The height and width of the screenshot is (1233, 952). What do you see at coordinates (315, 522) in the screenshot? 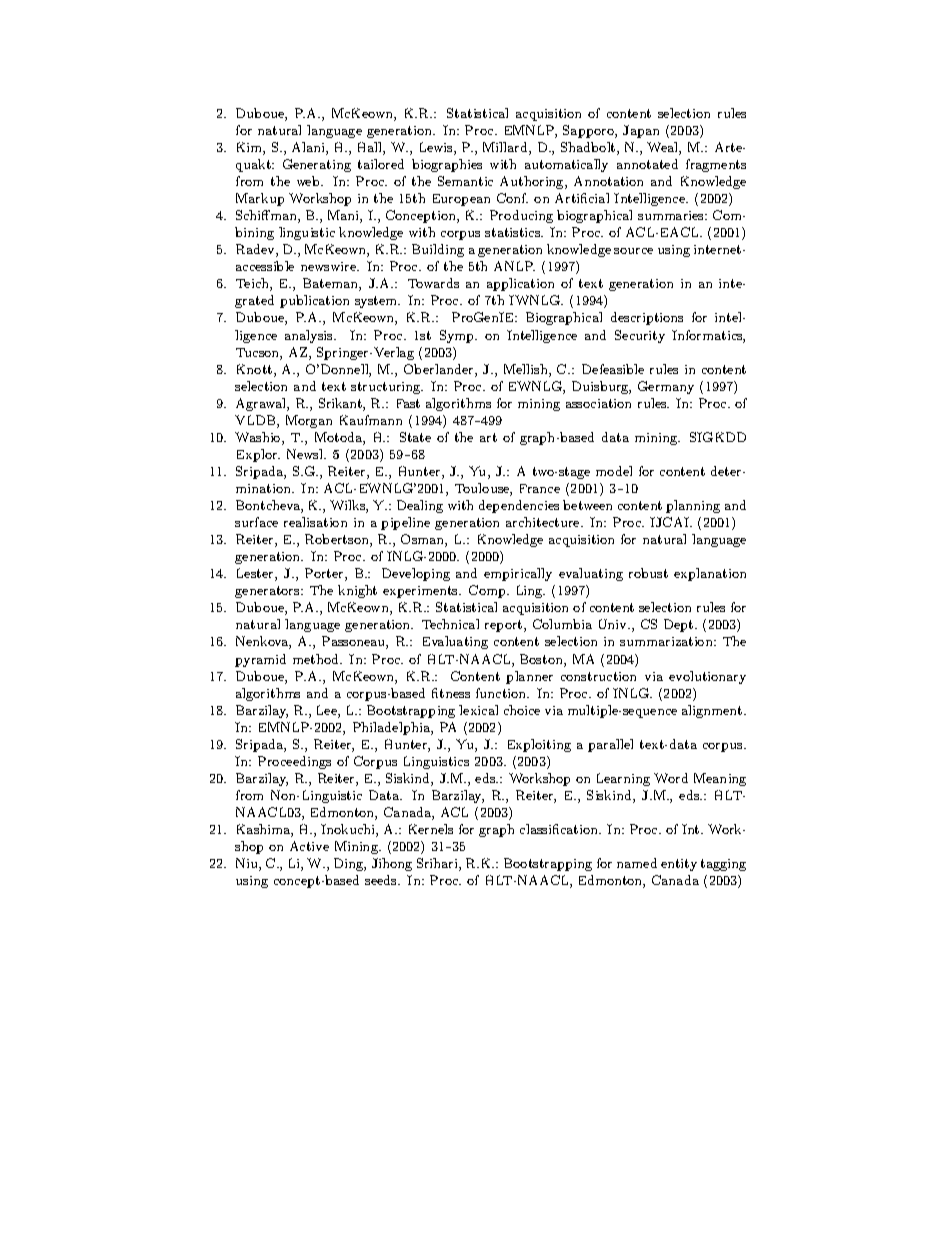
I see `realisation` at bounding box center [315, 522].
